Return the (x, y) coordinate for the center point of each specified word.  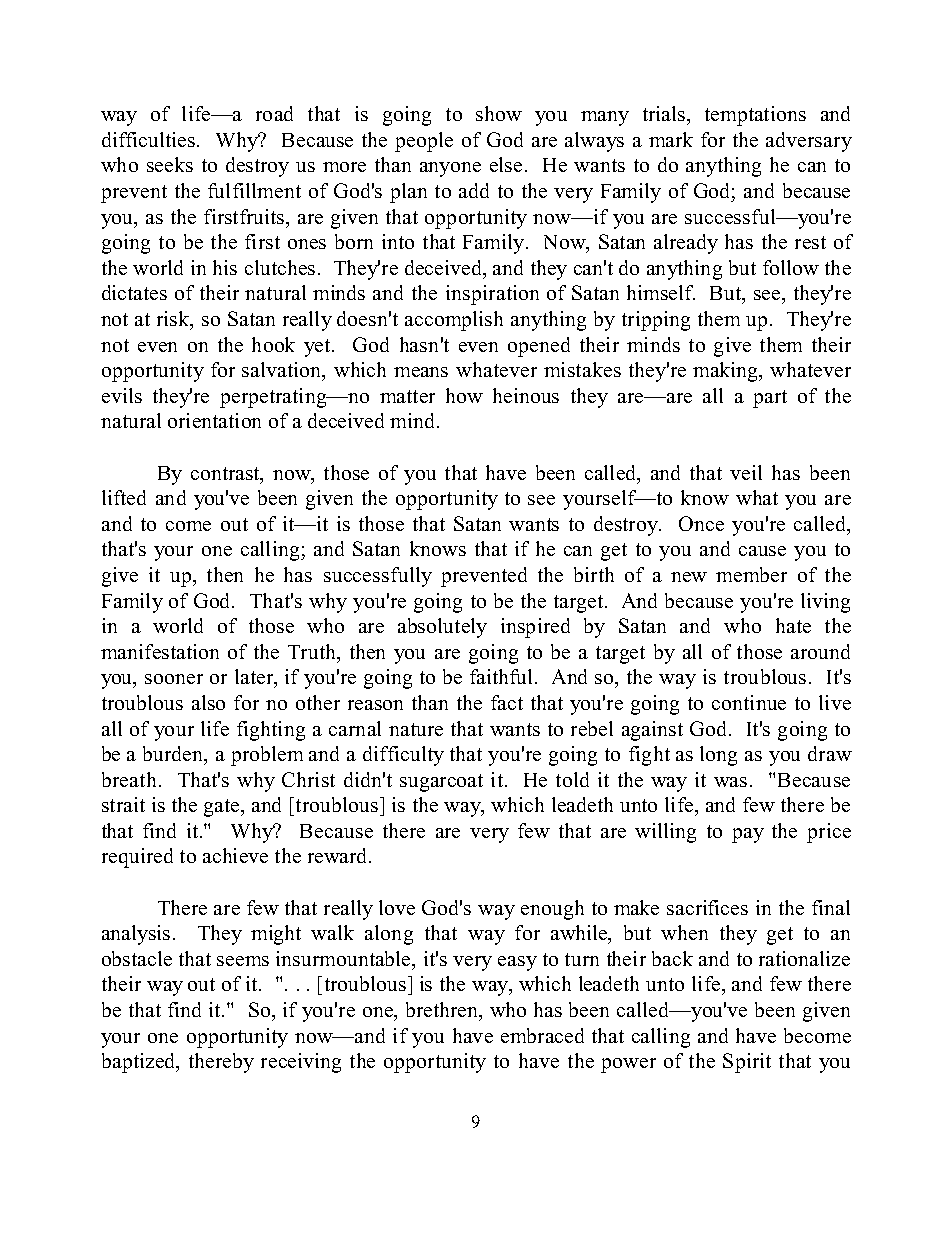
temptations (755, 116)
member (751, 574)
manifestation (160, 651)
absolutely (442, 628)
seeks (170, 164)
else (506, 164)
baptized (140, 1063)
